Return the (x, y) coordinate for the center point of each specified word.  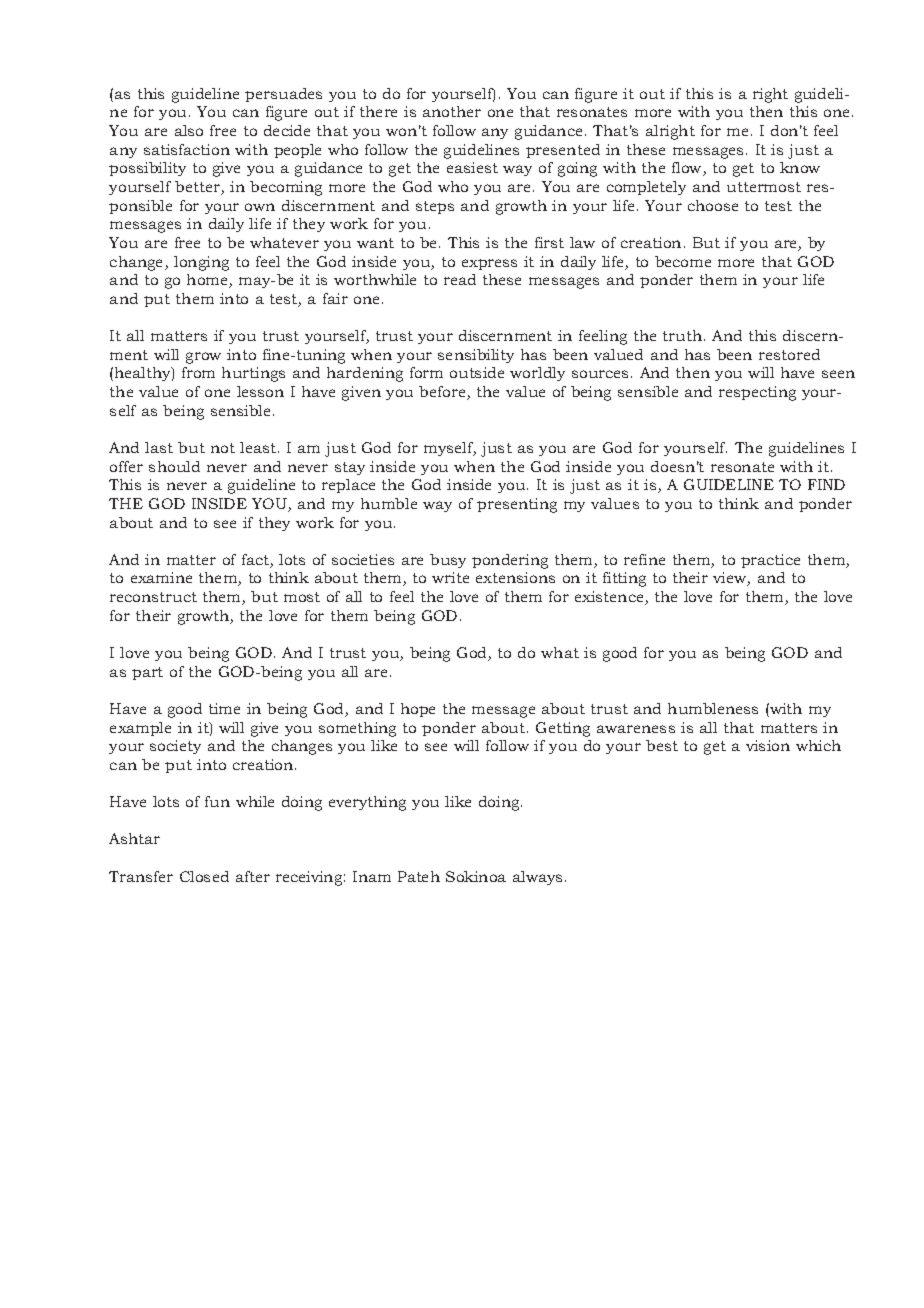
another (452, 111)
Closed (204, 876)
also (189, 130)
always (537, 878)
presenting (517, 505)
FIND (826, 484)
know (800, 167)
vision (768, 745)
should (174, 466)
